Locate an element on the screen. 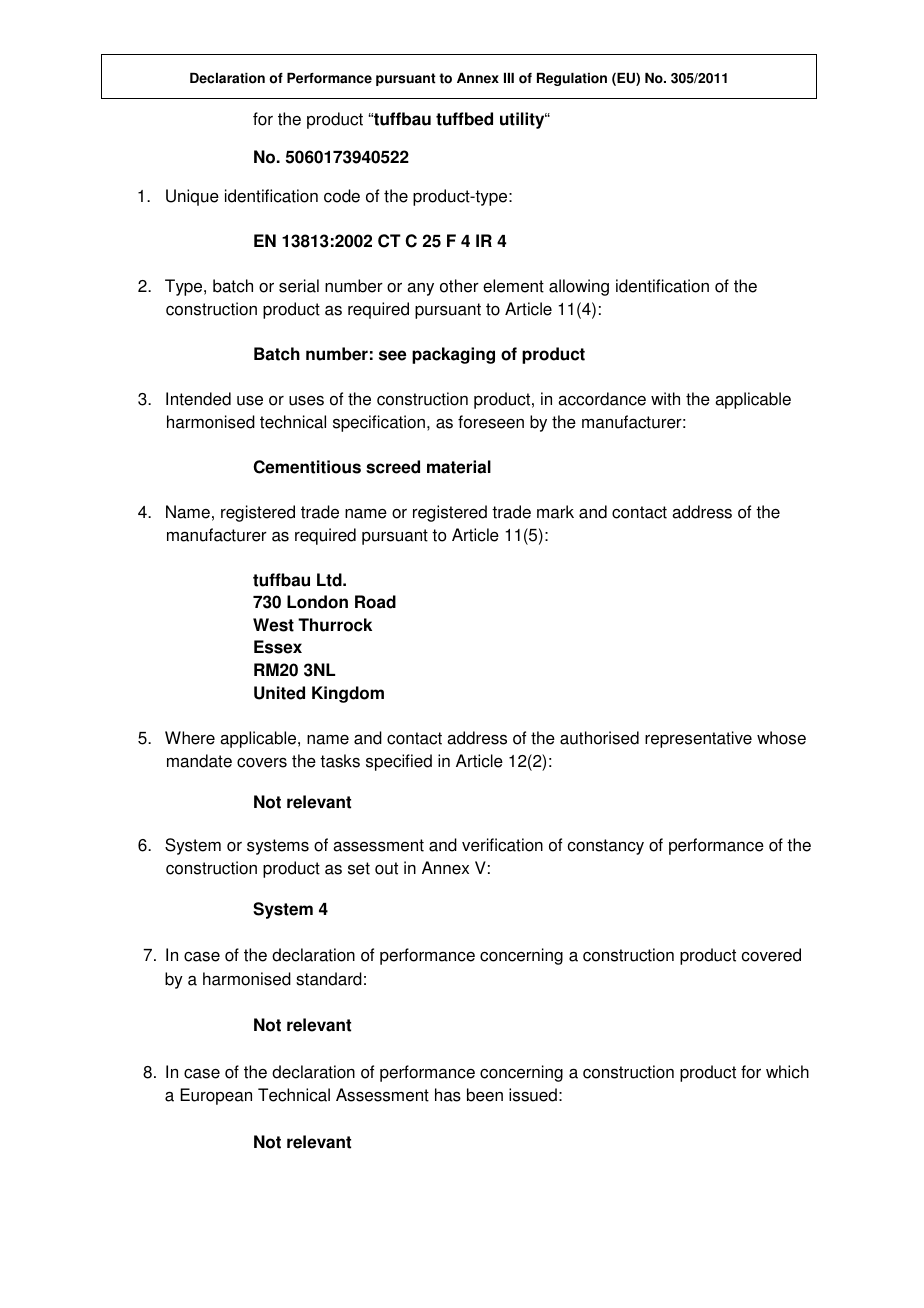  foreseen is located at coordinates (491, 422).
